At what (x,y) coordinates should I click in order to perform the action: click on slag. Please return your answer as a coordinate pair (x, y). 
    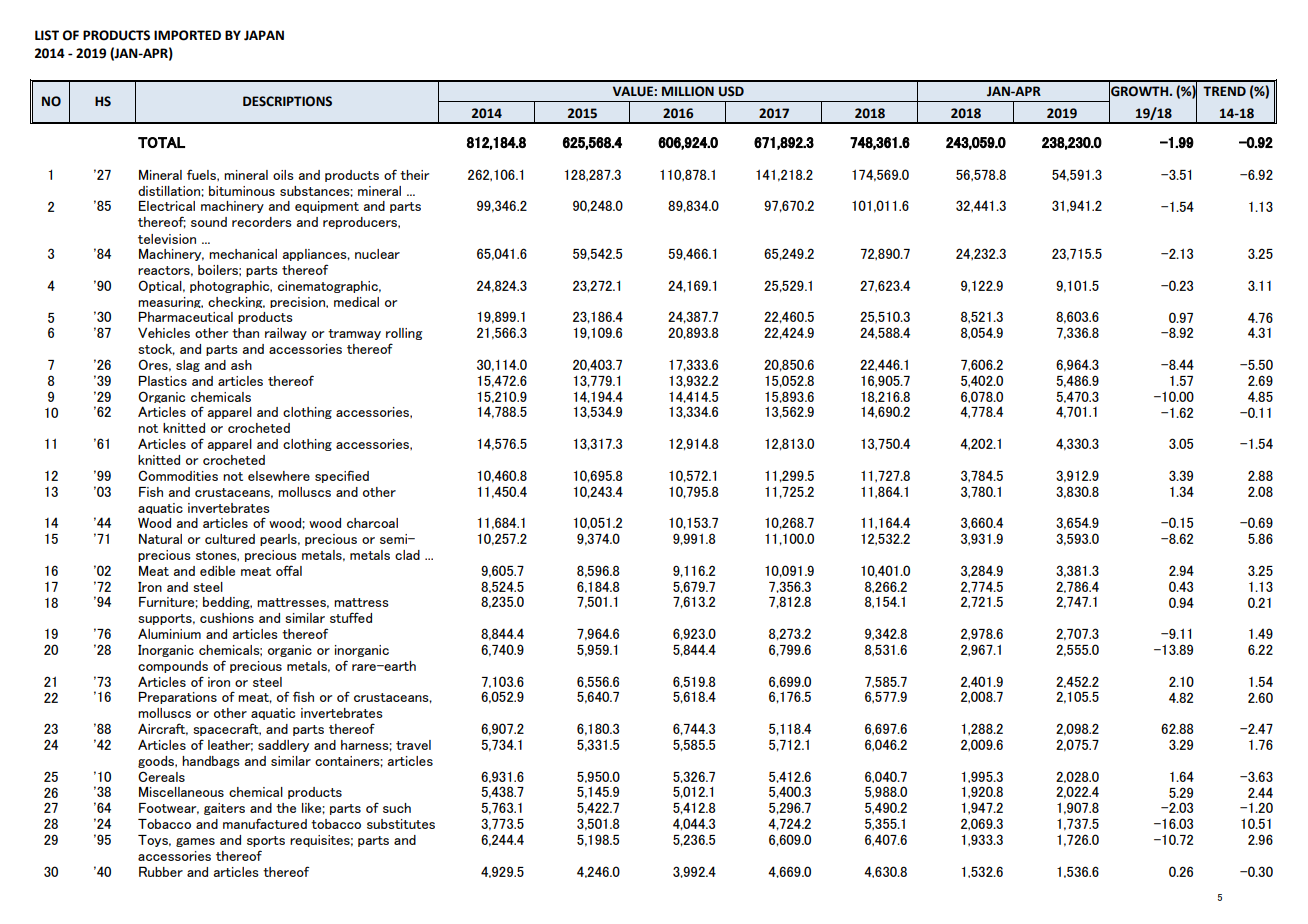
    Looking at the image, I should click on (188, 366).
